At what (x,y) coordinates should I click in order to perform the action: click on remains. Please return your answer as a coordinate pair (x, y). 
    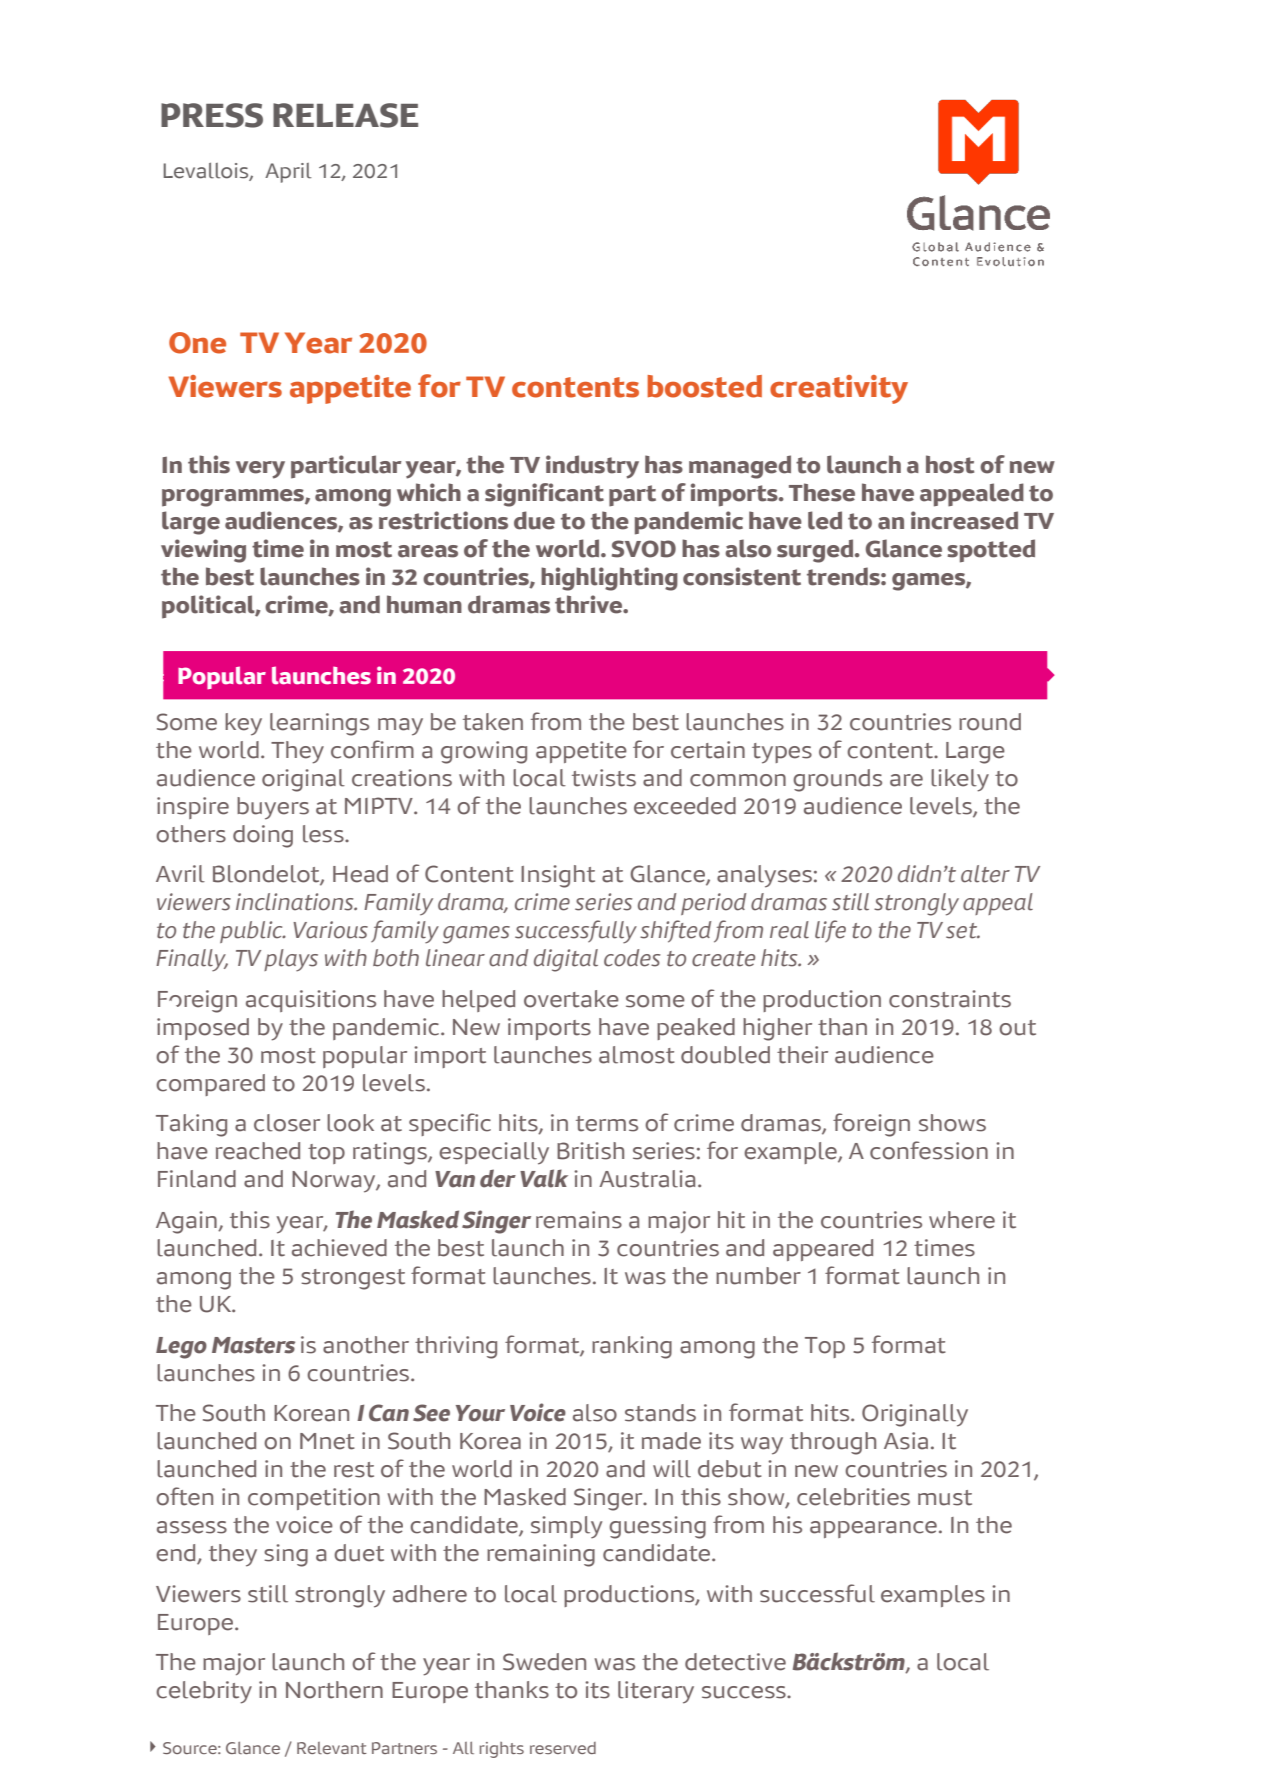
    Looking at the image, I should click on (579, 1220).
